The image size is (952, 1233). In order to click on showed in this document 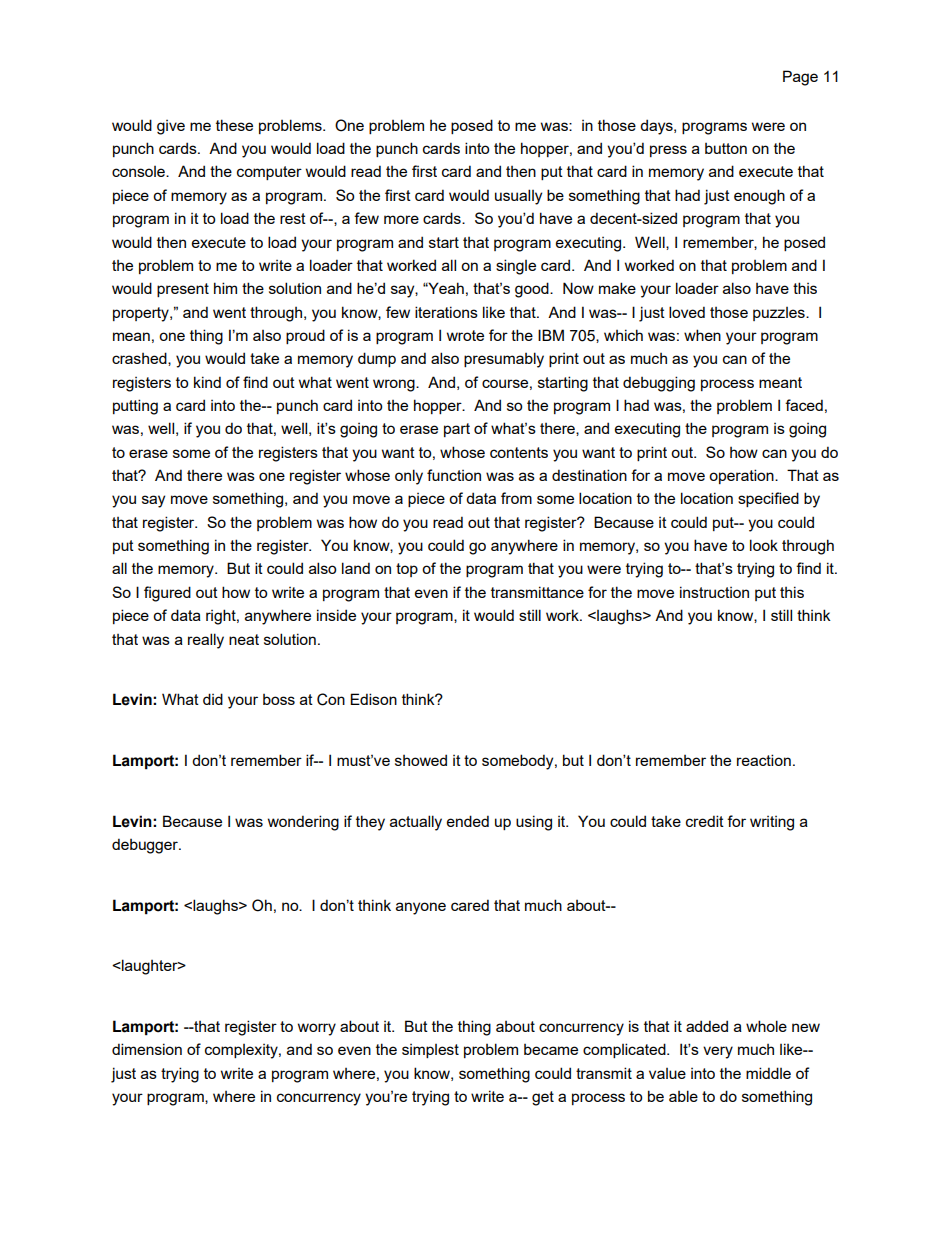, I will do `click(421, 760)`.
